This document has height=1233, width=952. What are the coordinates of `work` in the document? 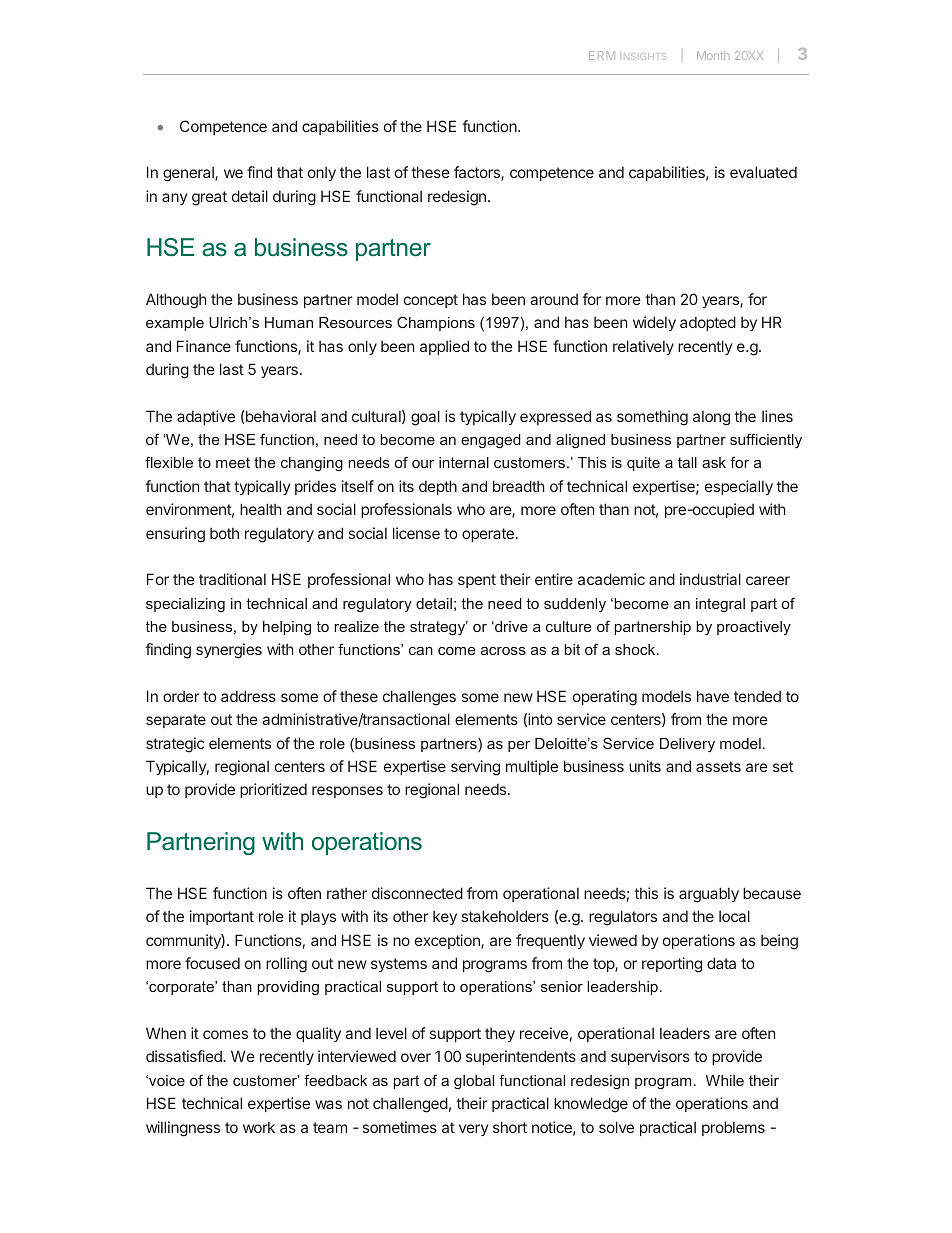 It's located at (259, 1127).
